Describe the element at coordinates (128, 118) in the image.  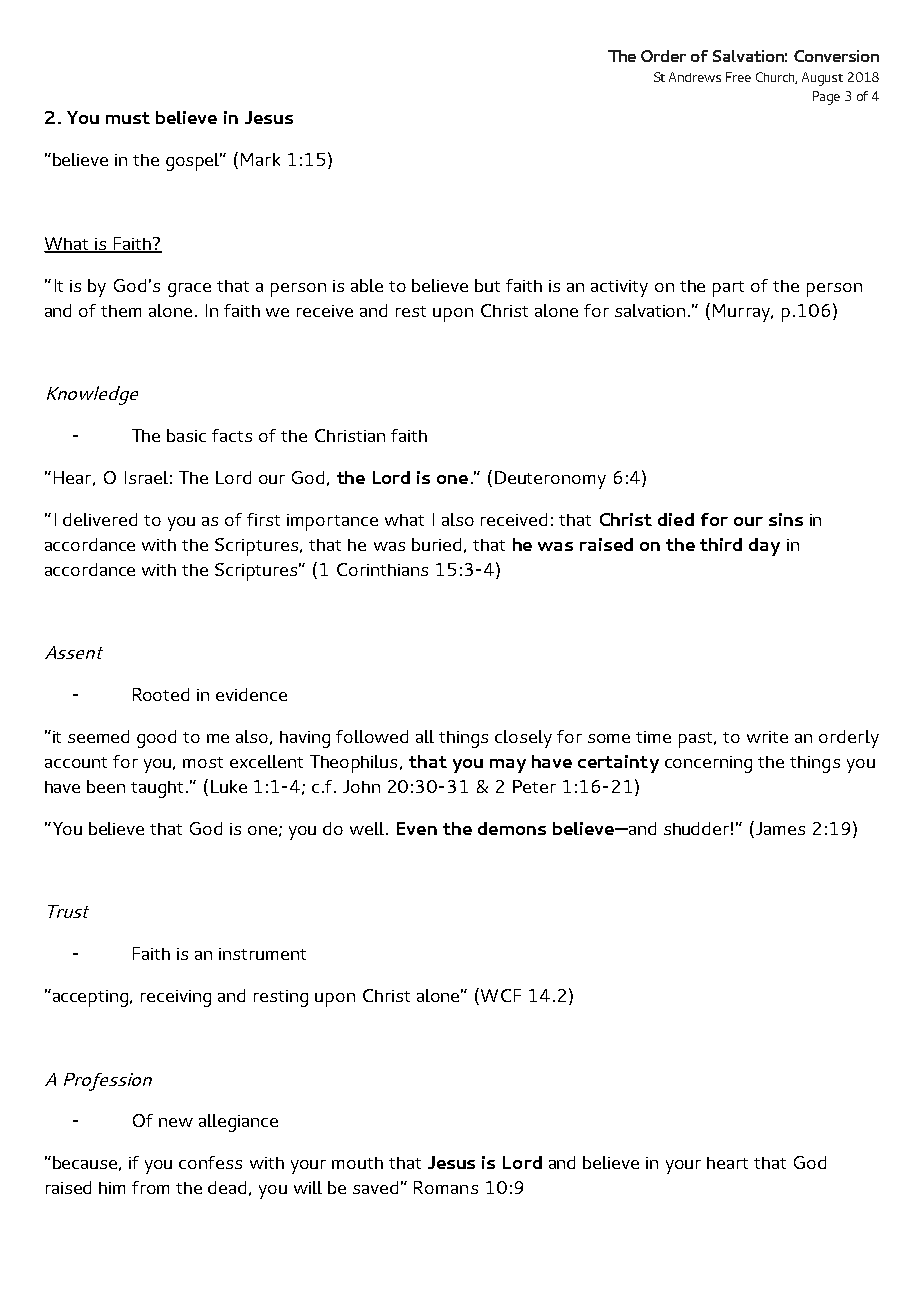
I see `must` at that location.
